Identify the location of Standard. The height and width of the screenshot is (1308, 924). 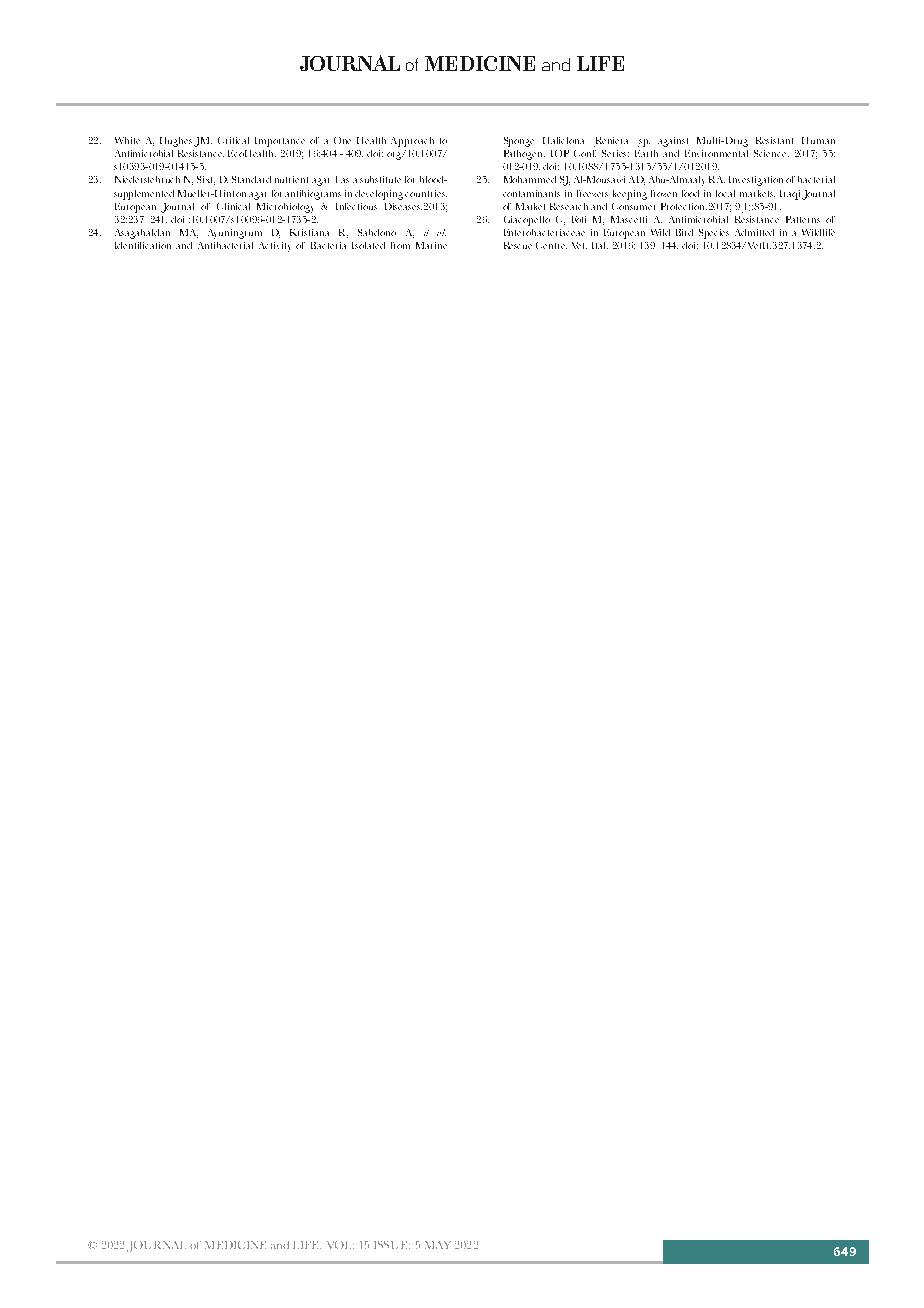
(251, 179).
